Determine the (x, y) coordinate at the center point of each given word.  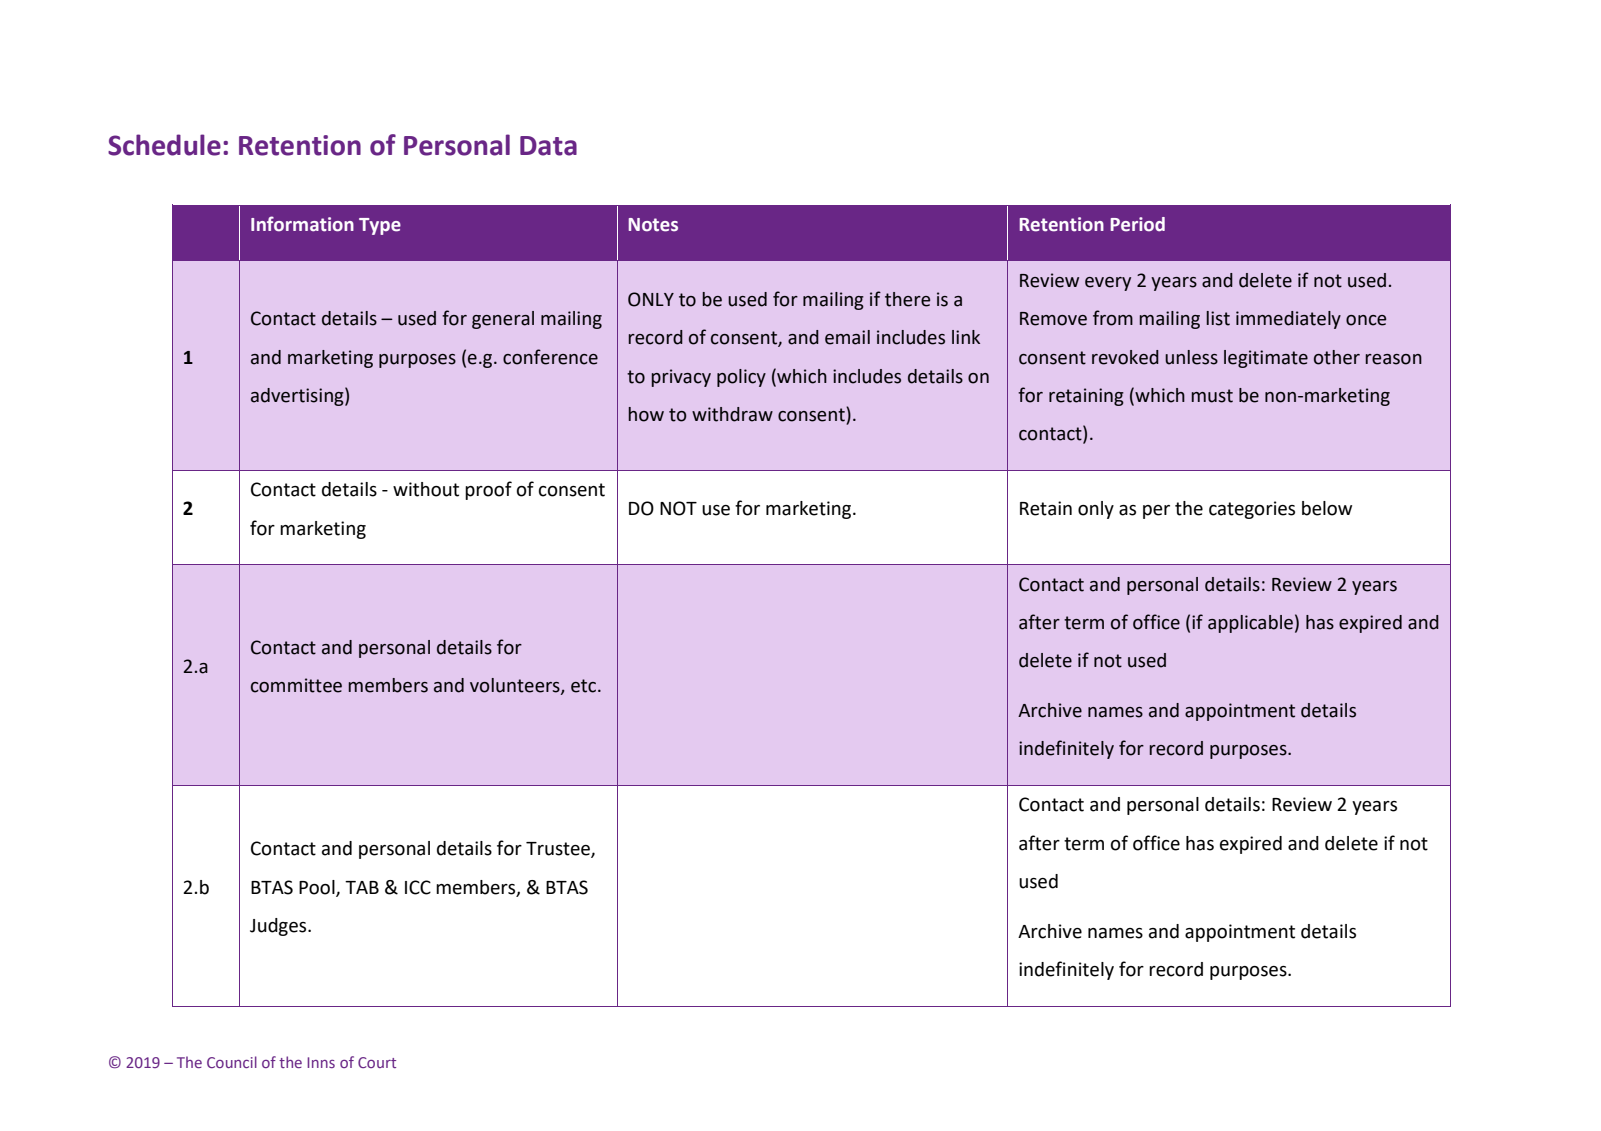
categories (1252, 510)
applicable (1250, 624)
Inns (321, 1062)
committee (296, 685)
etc (583, 686)
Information (302, 224)
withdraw (732, 414)
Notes (653, 225)
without (426, 489)
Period (1137, 224)
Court (377, 1062)
